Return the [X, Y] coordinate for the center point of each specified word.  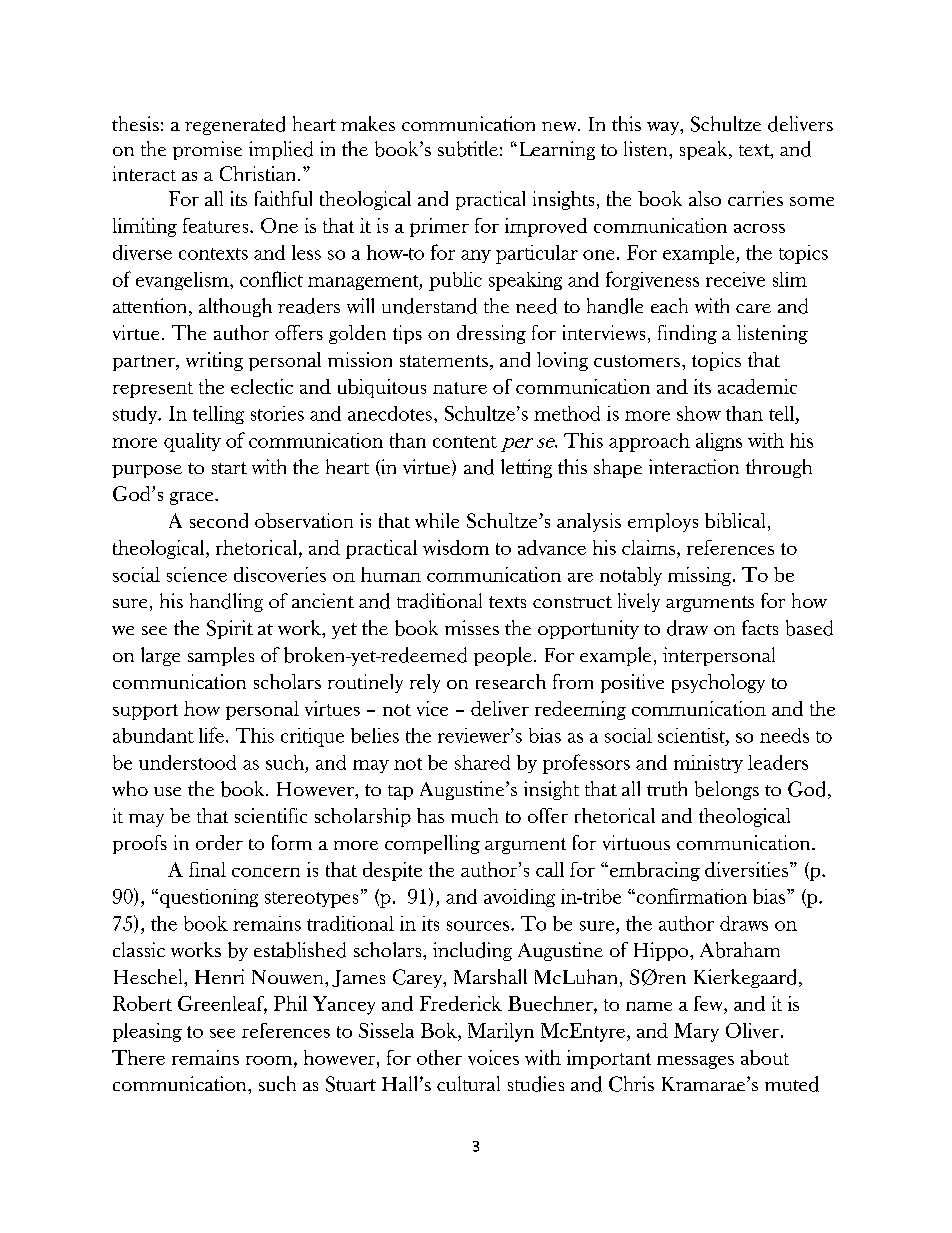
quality [192, 442]
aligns [719, 442]
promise [207, 150]
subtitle [468, 149]
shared [482, 762]
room [270, 1060]
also [705, 198]
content [465, 442]
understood [187, 762]
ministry [708, 764]
